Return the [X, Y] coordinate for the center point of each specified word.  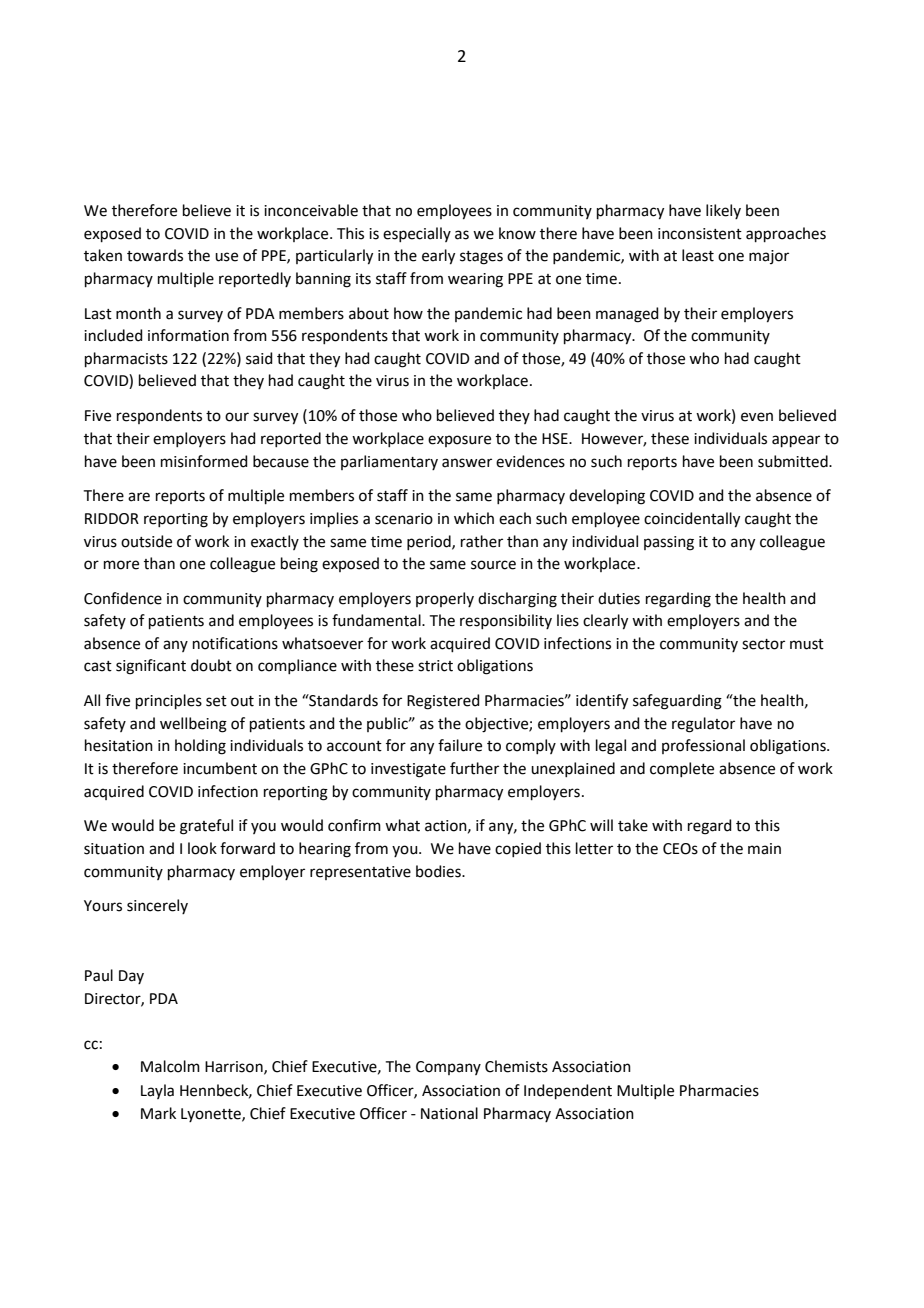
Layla [157, 1091]
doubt [211, 665]
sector [763, 644]
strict [435, 666]
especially [417, 234]
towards [155, 255]
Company [448, 1068]
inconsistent [700, 234]
